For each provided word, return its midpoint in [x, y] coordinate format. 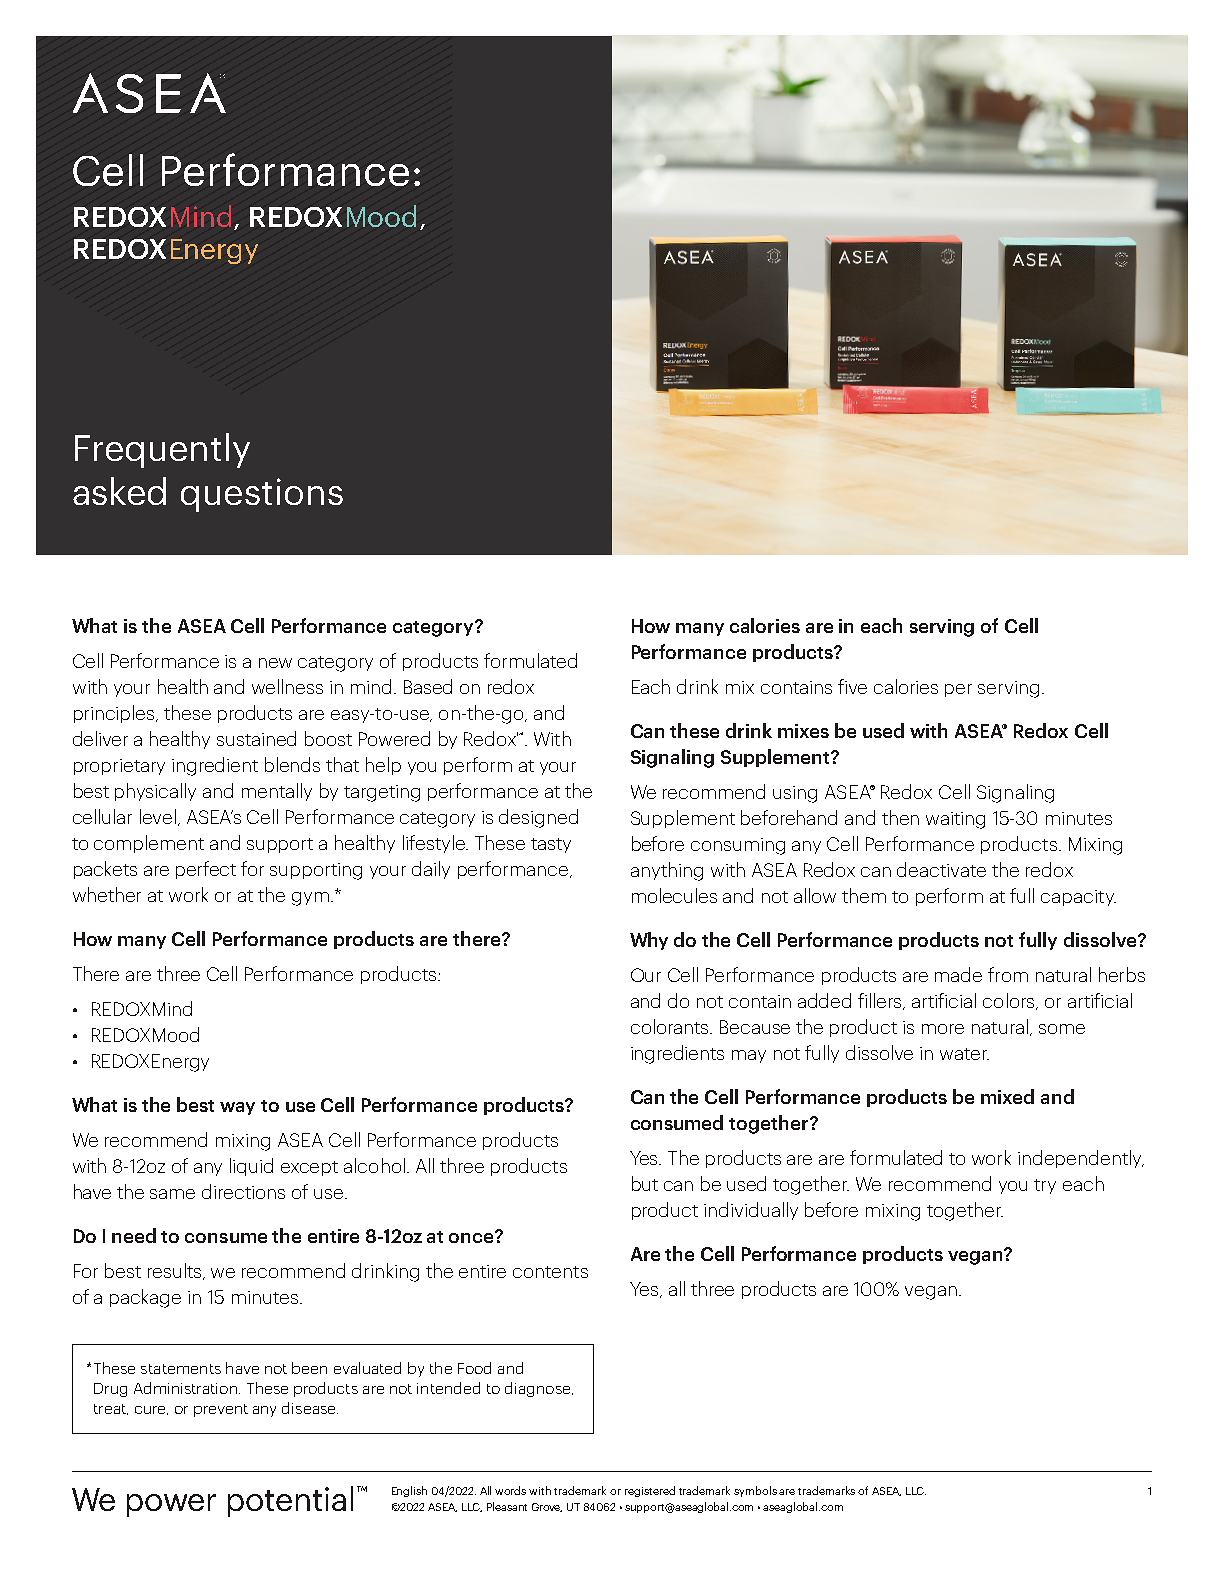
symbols [755, 1491]
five [852, 686]
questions [262, 495]
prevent [221, 1410]
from [1008, 974]
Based [428, 686]
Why [649, 941]
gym [310, 899]
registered [650, 1491]
